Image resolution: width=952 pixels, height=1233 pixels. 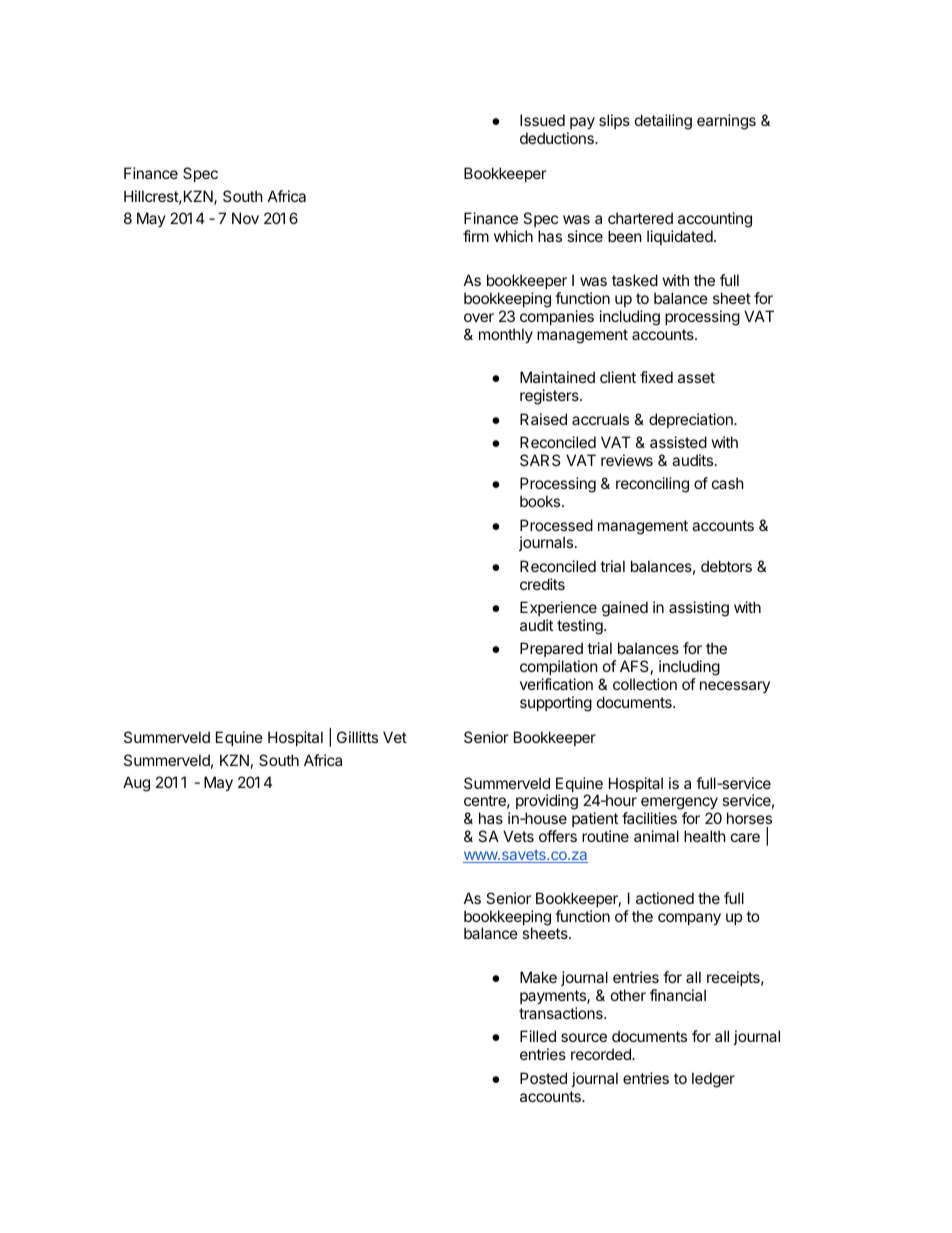 What do you see at coordinates (542, 120) in the page?
I see `Issued` at bounding box center [542, 120].
